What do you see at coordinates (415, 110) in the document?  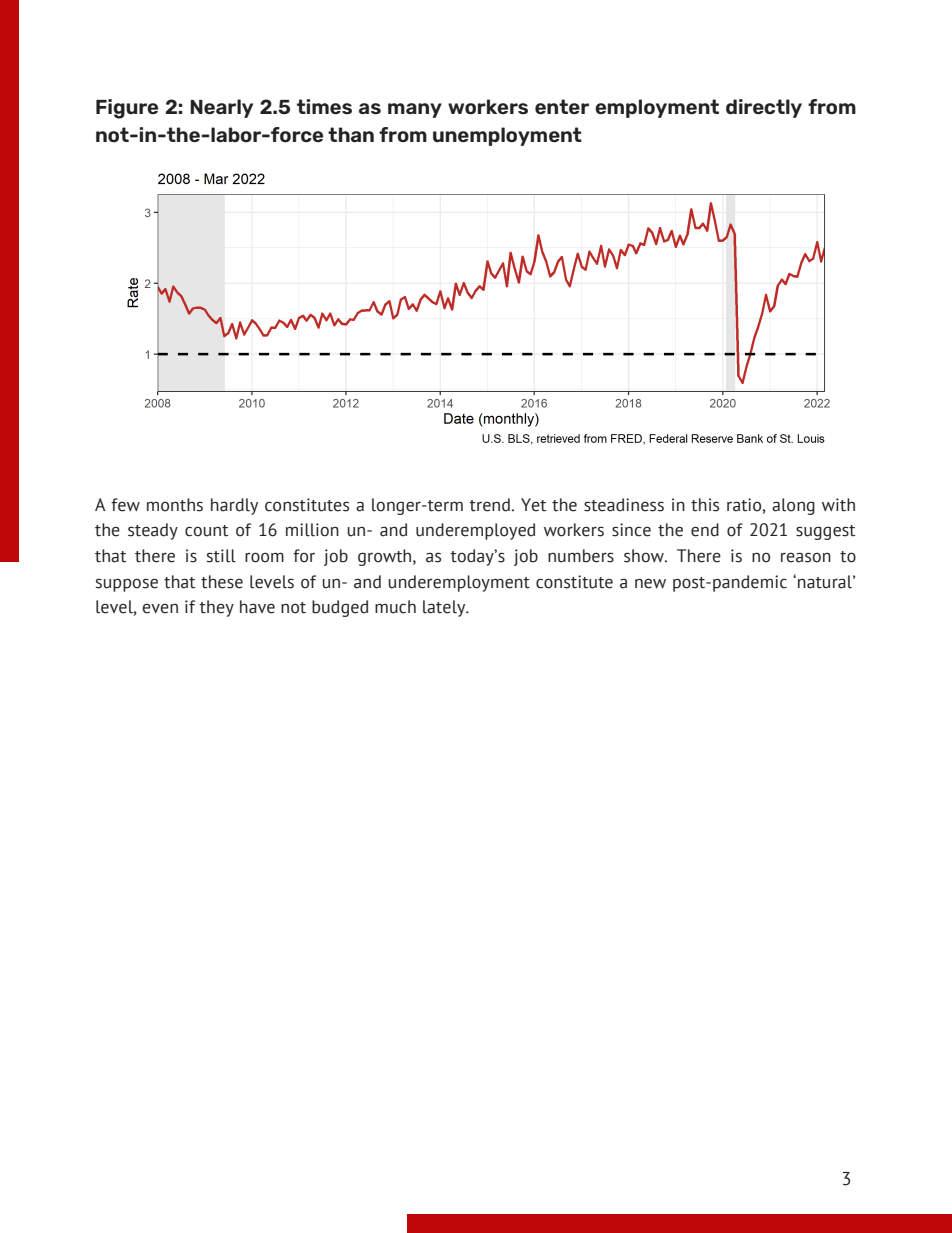 I see `many` at bounding box center [415, 110].
